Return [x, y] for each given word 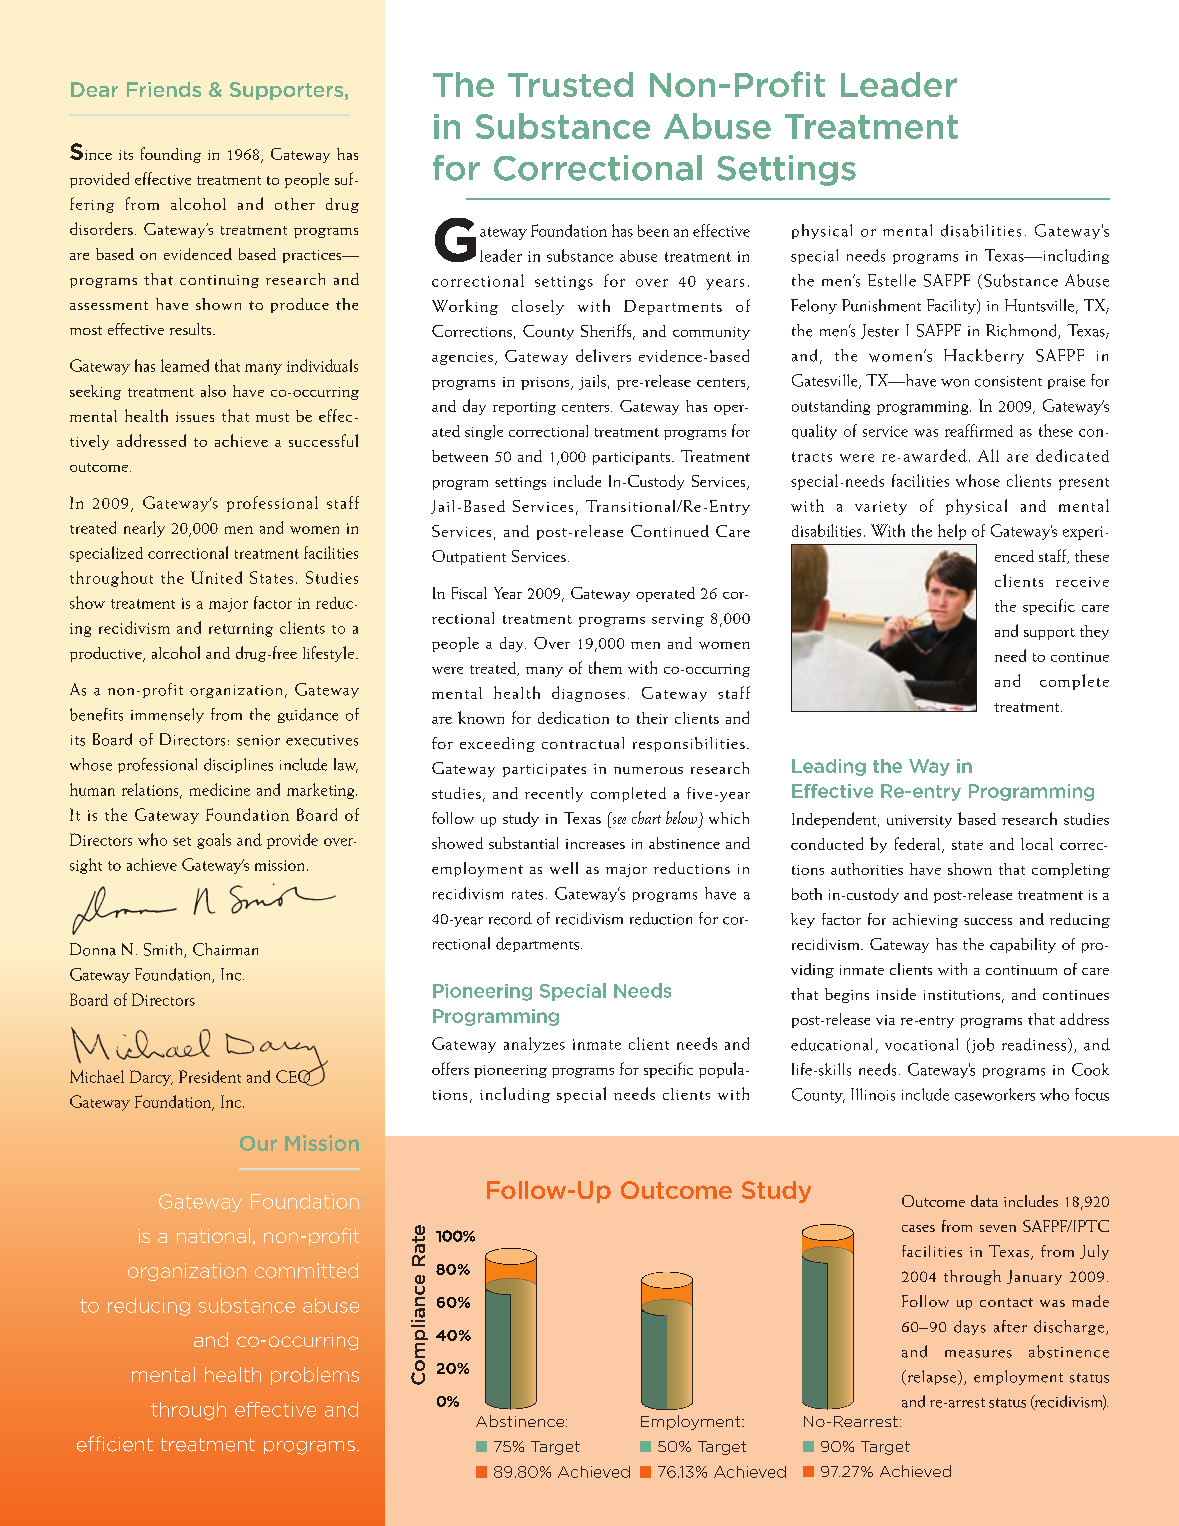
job [981, 1045]
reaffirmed [979, 430]
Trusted [570, 84]
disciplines [238, 765]
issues [195, 417]
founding [171, 155]
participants [633, 458]
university [919, 821]
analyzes [534, 1045]
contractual [583, 743]
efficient [115, 1444]
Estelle [892, 280]
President [210, 1076]
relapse [932, 1377]
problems [315, 1376]
